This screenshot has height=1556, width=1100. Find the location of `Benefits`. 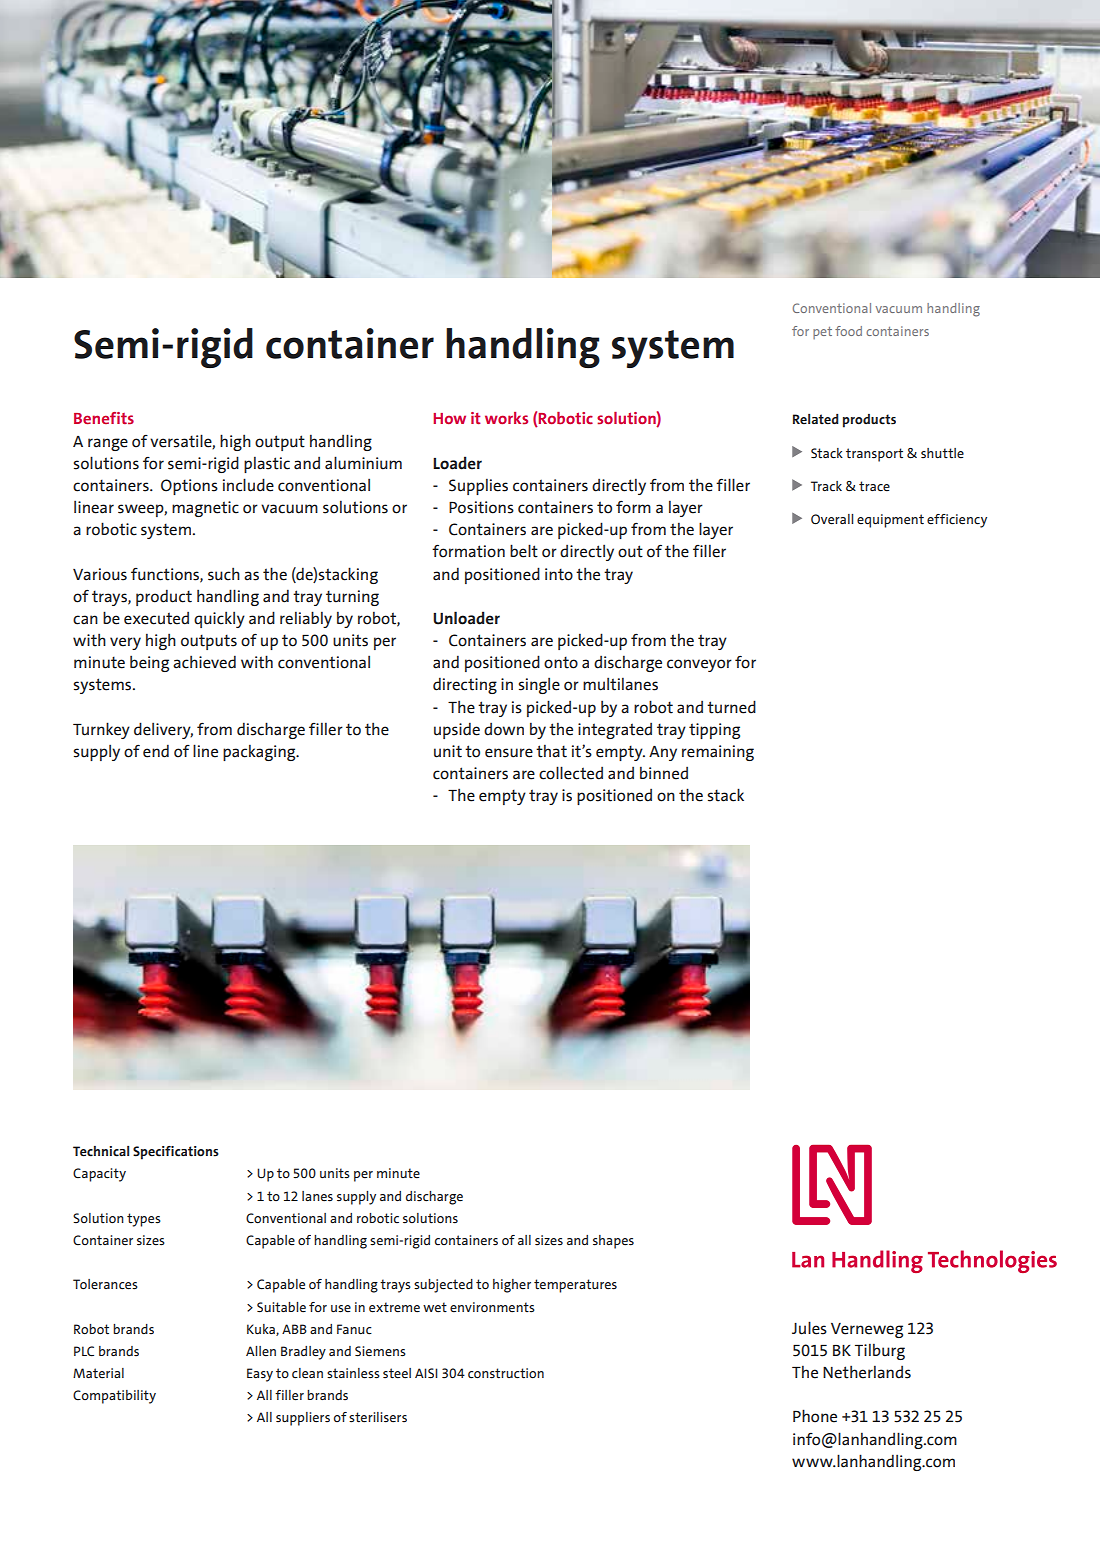

Benefits is located at coordinates (104, 418).
